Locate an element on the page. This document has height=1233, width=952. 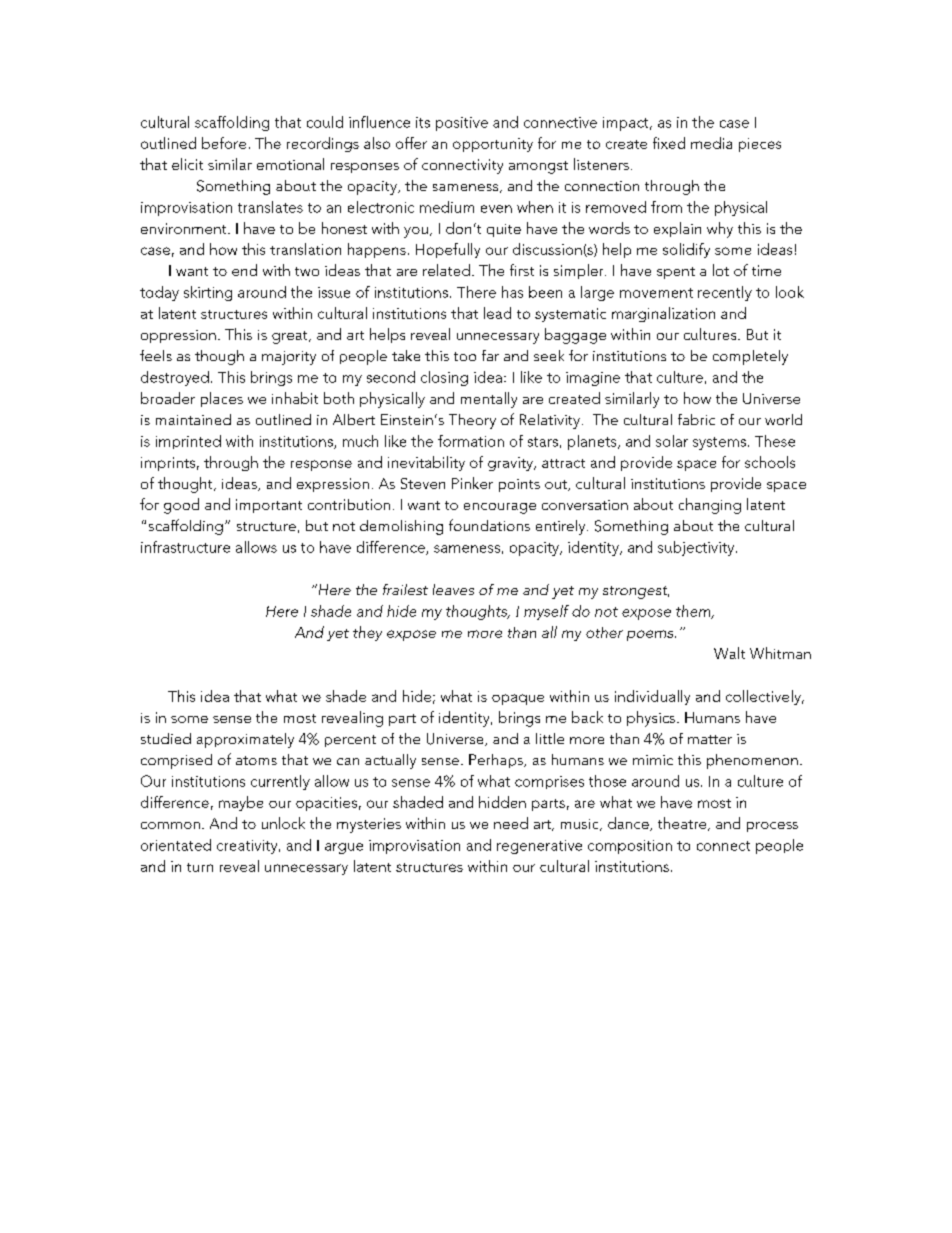
related is located at coordinates (446, 270).
